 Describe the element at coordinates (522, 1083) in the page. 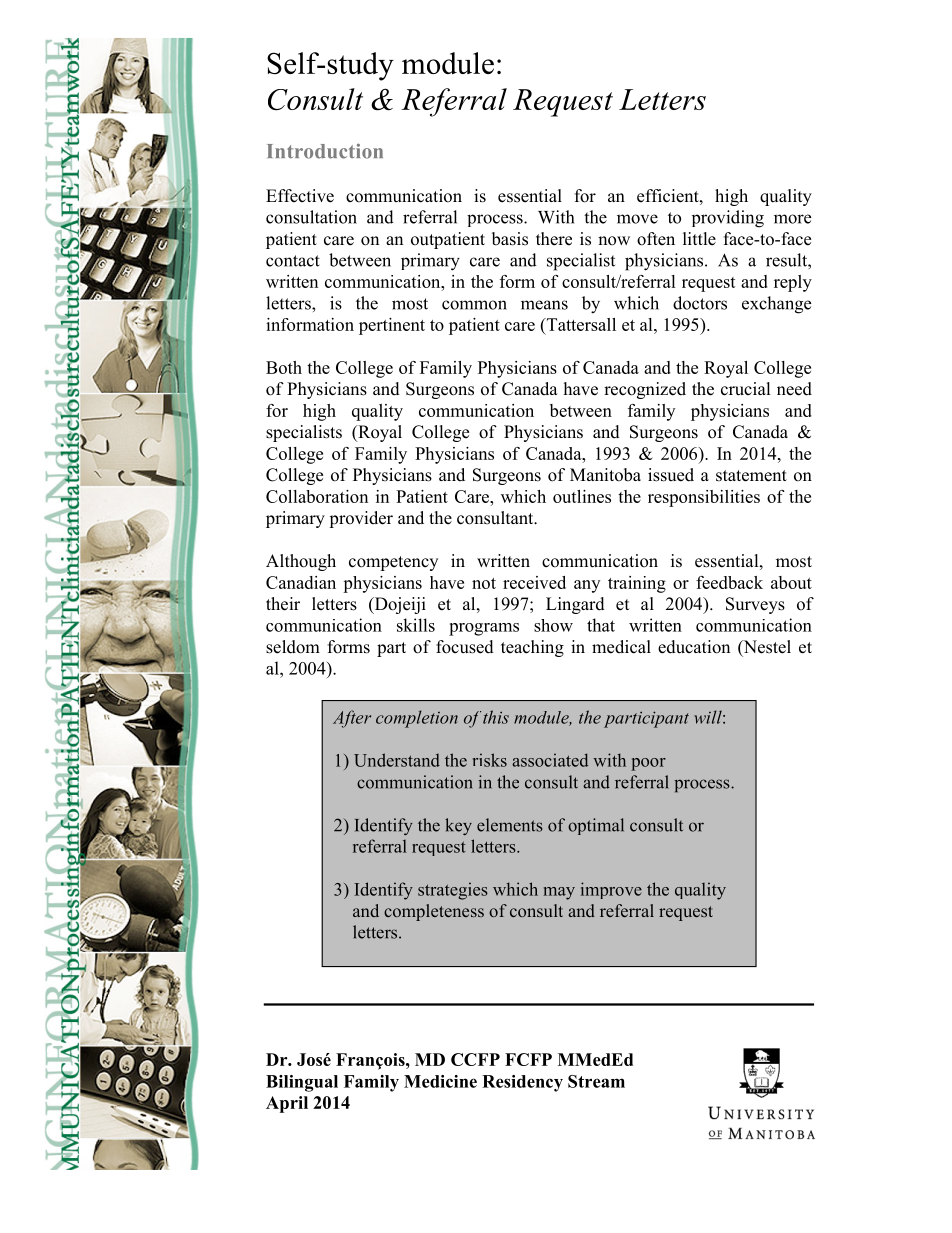

I see `Residency` at that location.
